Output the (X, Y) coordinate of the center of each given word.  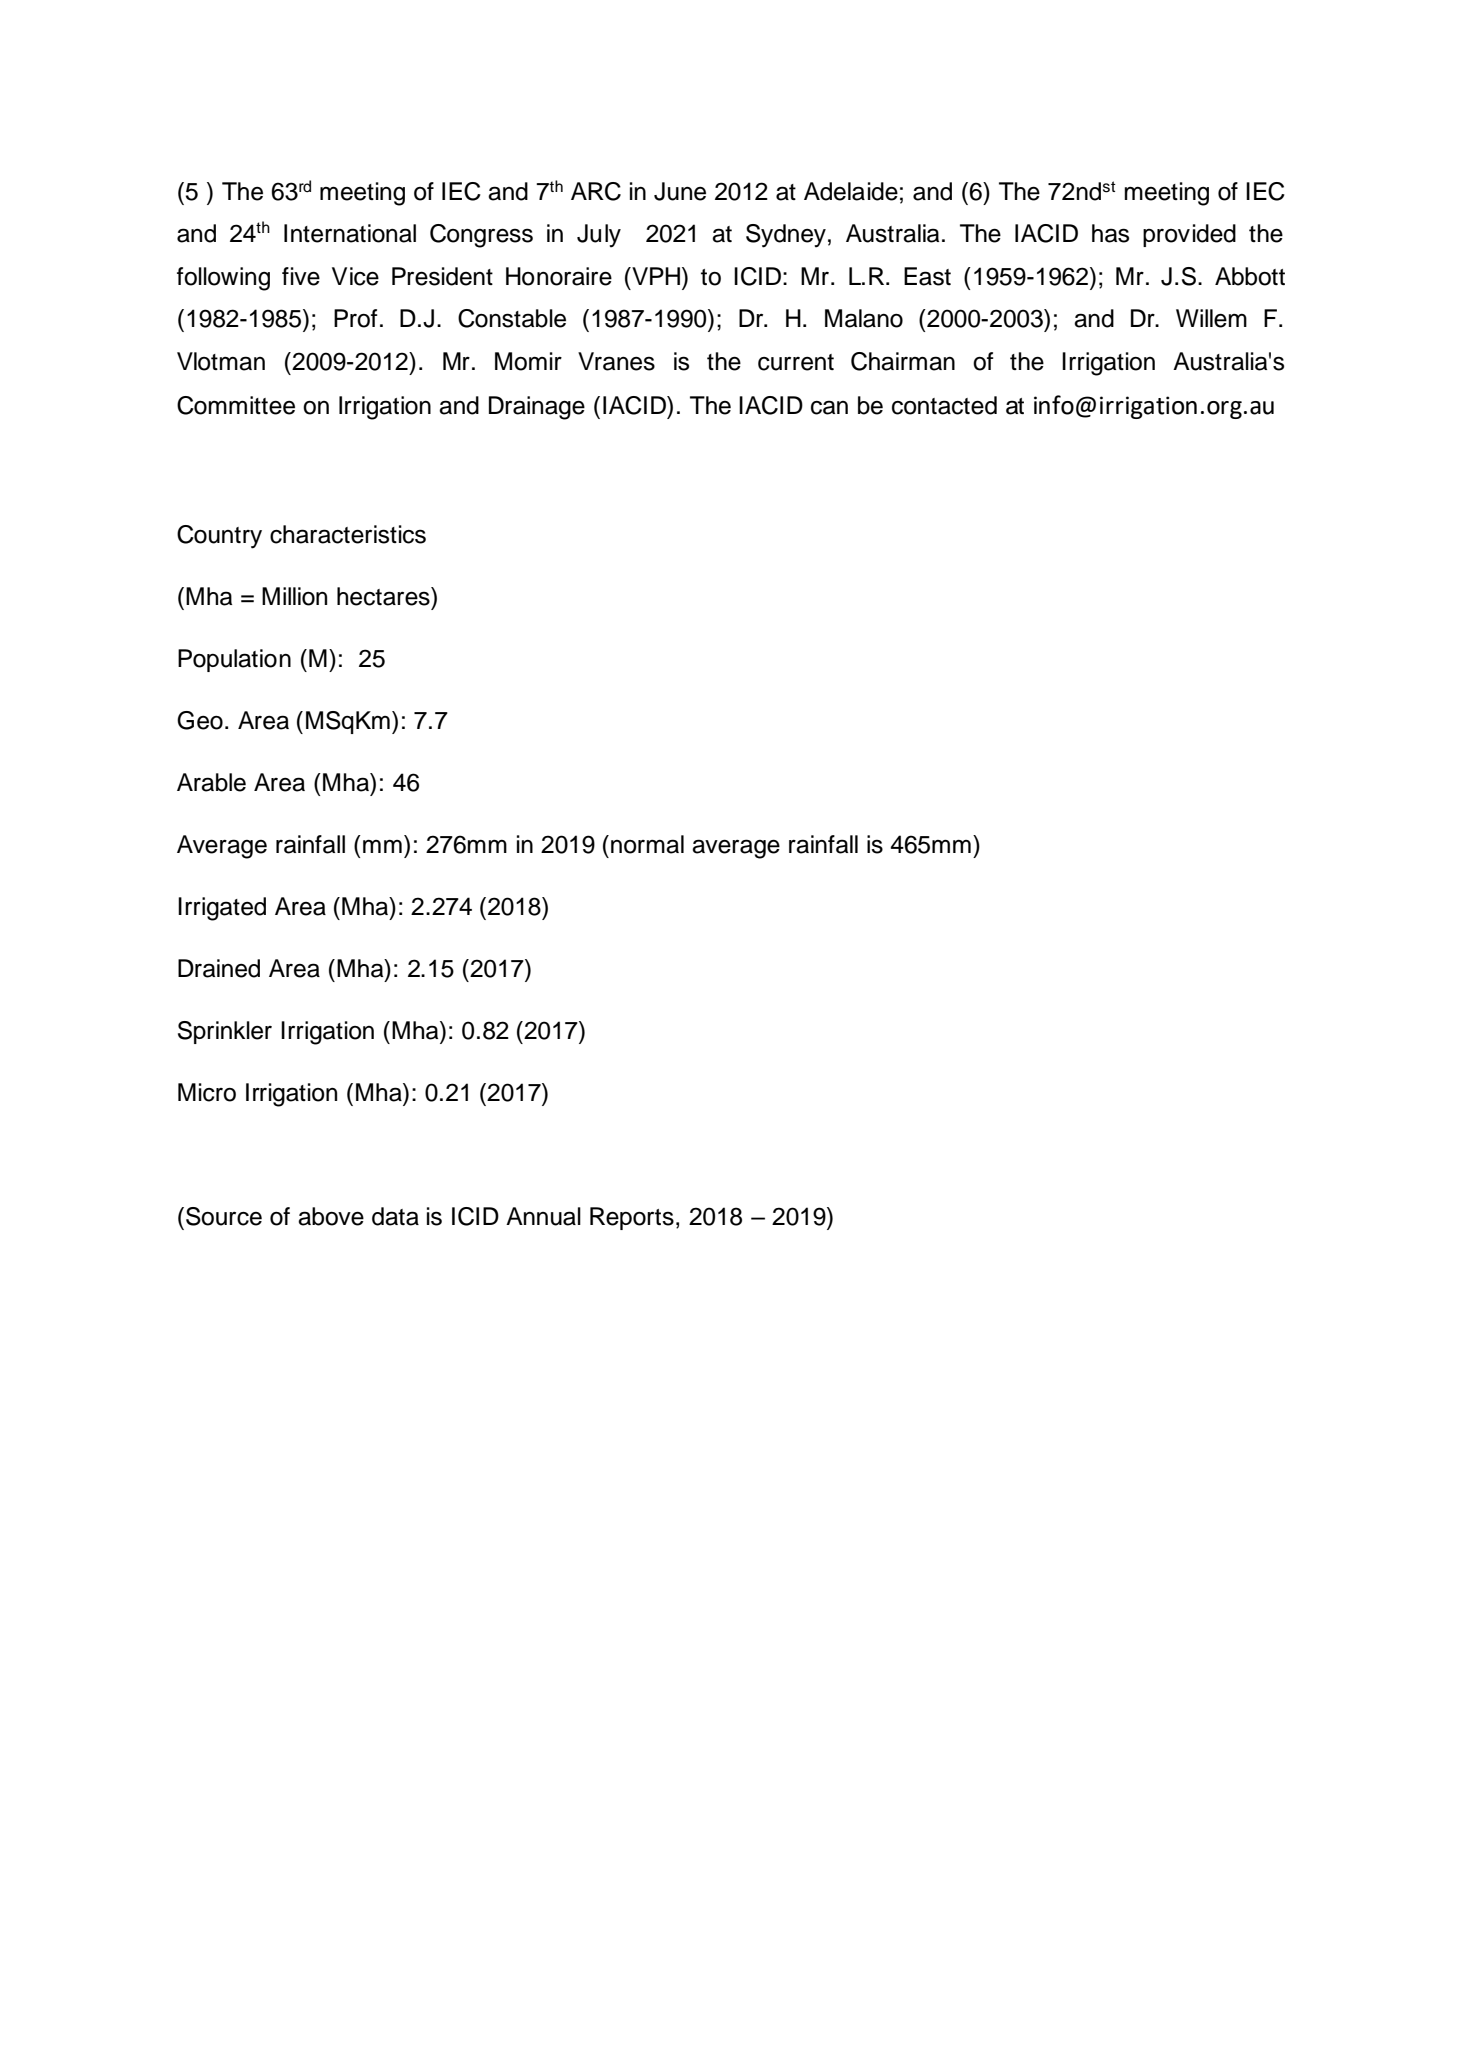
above (331, 1216)
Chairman (903, 361)
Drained (219, 968)
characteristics (348, 534)
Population (234, 660)
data (395, 1216)
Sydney (786, 236)
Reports (632, 1218)
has (1110, 233)
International (350, 233)
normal (647, 844)
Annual (543, 1216)
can (829, 407)
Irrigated (222, 909)
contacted (944, 405)
